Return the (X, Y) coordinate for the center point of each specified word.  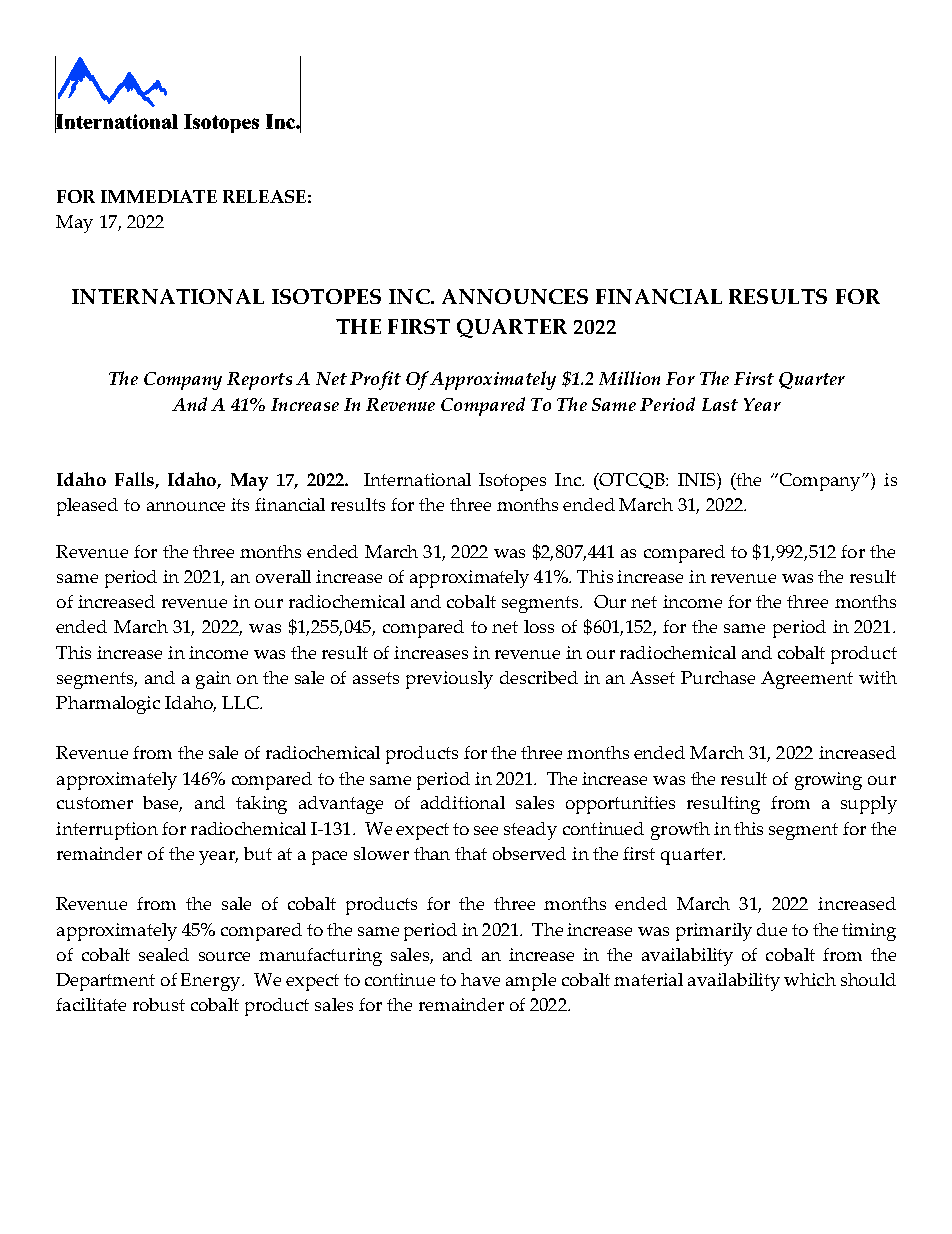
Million (629, 378)
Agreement (807, 680)
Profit (375, 380)
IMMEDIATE (159, 196)
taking (261, 805)
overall (283, 576)
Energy (212, 982)
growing (828, 781)
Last (720, 404)
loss (539, 626)
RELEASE (264, 196)
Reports (259, 381)
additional (463, 802)
